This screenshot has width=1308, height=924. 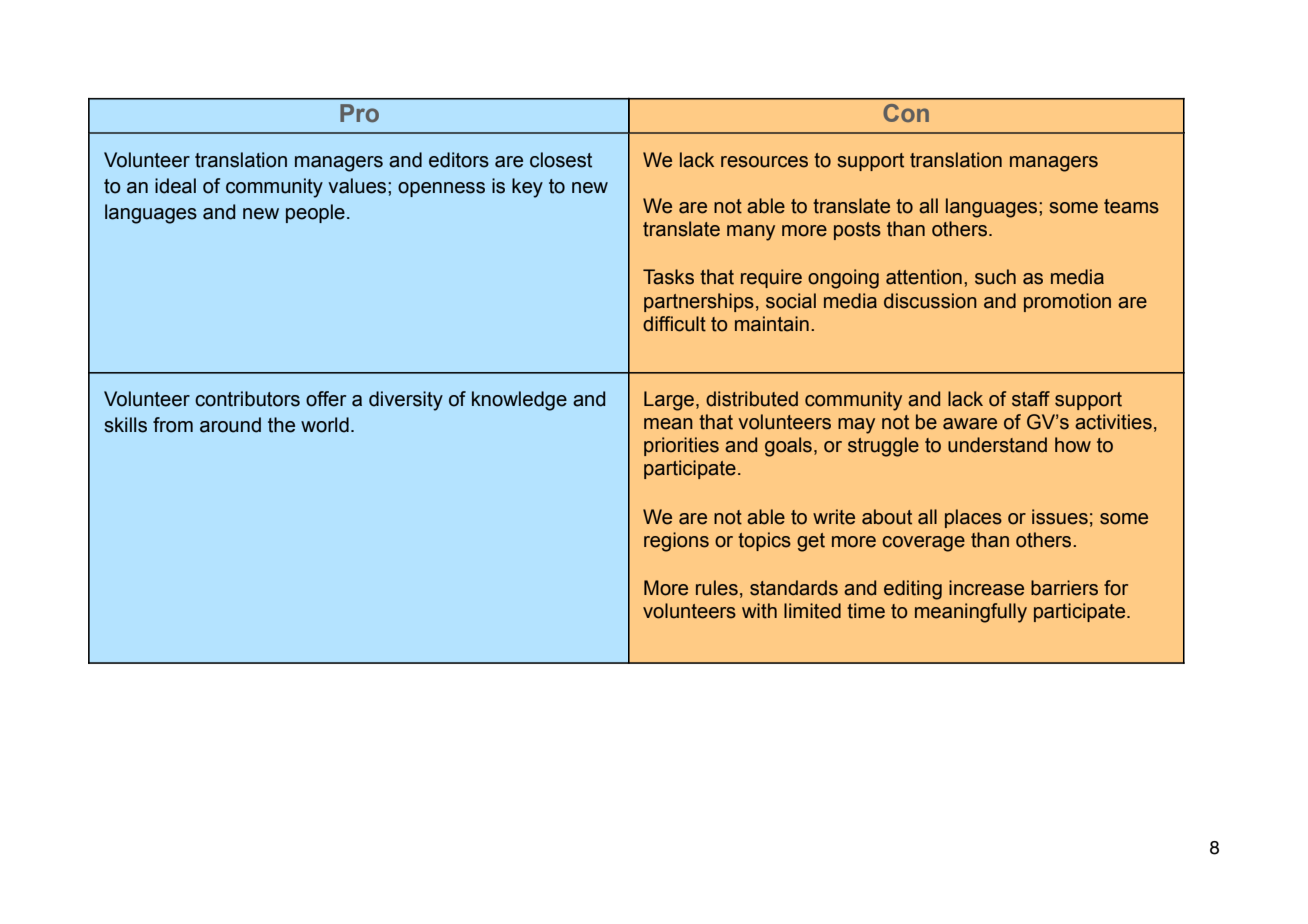 What do you see at coordinates (995, 277) in the screenshot?
I see `such` at bounding box center [995, 277].
